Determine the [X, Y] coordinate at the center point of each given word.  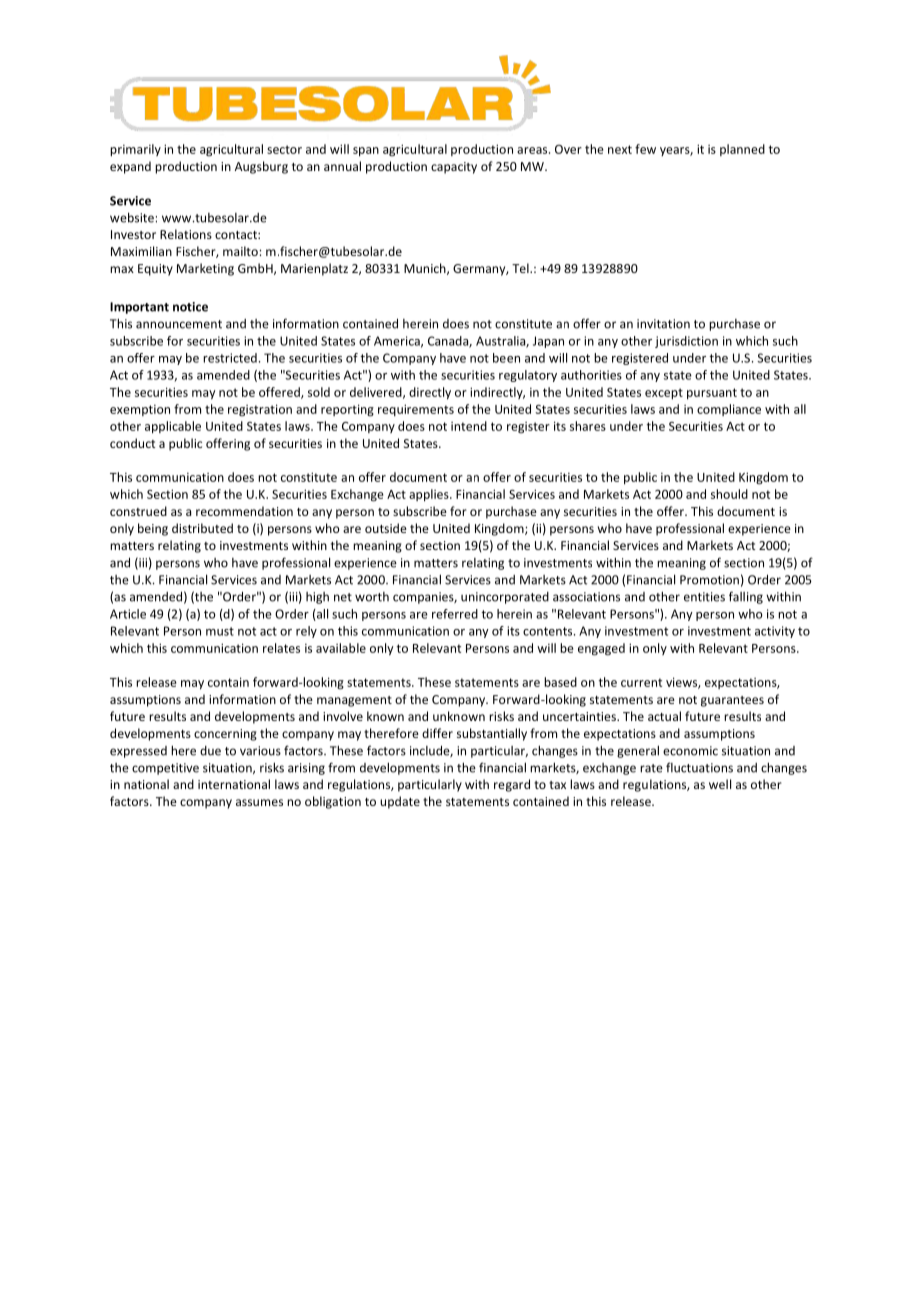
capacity [454, 168]
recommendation [244, 511]
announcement [179, 324]
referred [455, 614]
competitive [165, 769]
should [729, 494]
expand [130, 167]
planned [742, 150]
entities [704, 597]
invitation [663, 324]
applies [430, 495]
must [220, 631]
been [506, 358]
